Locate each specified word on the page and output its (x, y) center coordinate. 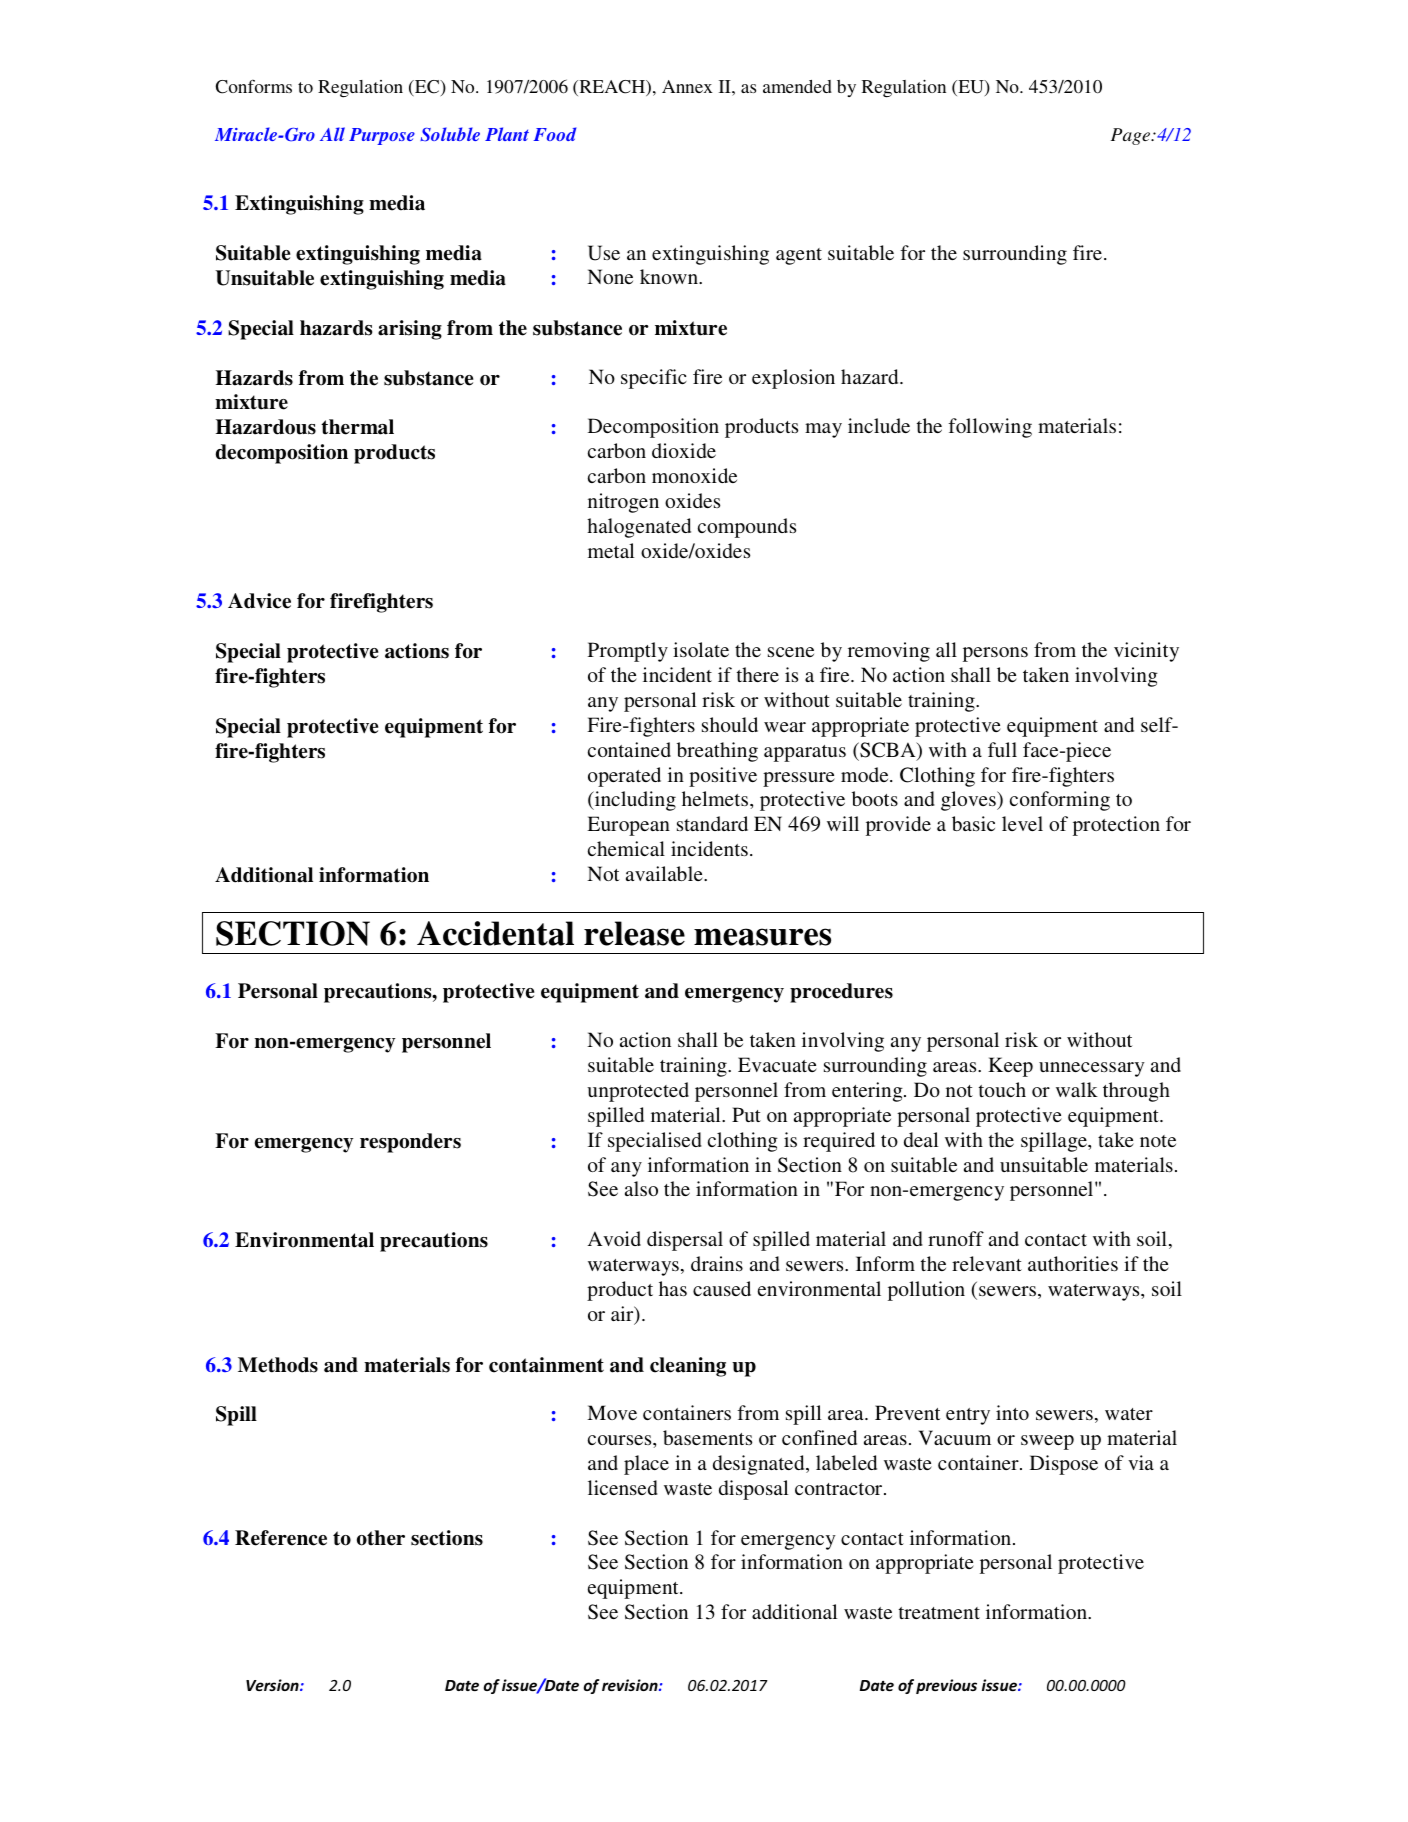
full (1002, 749)
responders (410, 1143)
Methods (278, 1365)
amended (797, 86)
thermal (357, 427)
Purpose (382, 136)
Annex (687, 86)
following (990, 428)
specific (654, 379)
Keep (1010, 1067)
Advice (259, 601)
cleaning (688, 1367)
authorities (1073, 1263)
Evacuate (777, 1064)
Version (273, 1685)
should (730, 724)
